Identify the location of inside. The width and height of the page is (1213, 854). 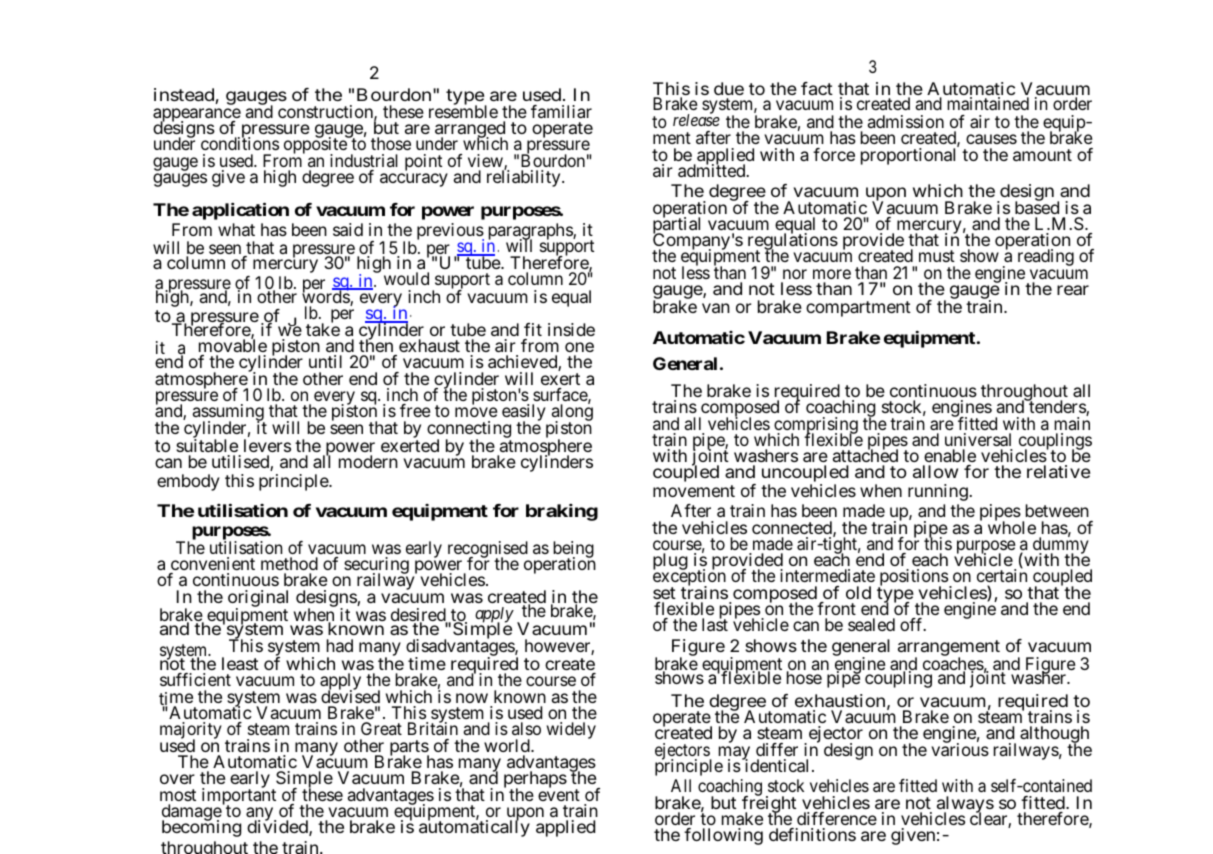
(571, 329).
